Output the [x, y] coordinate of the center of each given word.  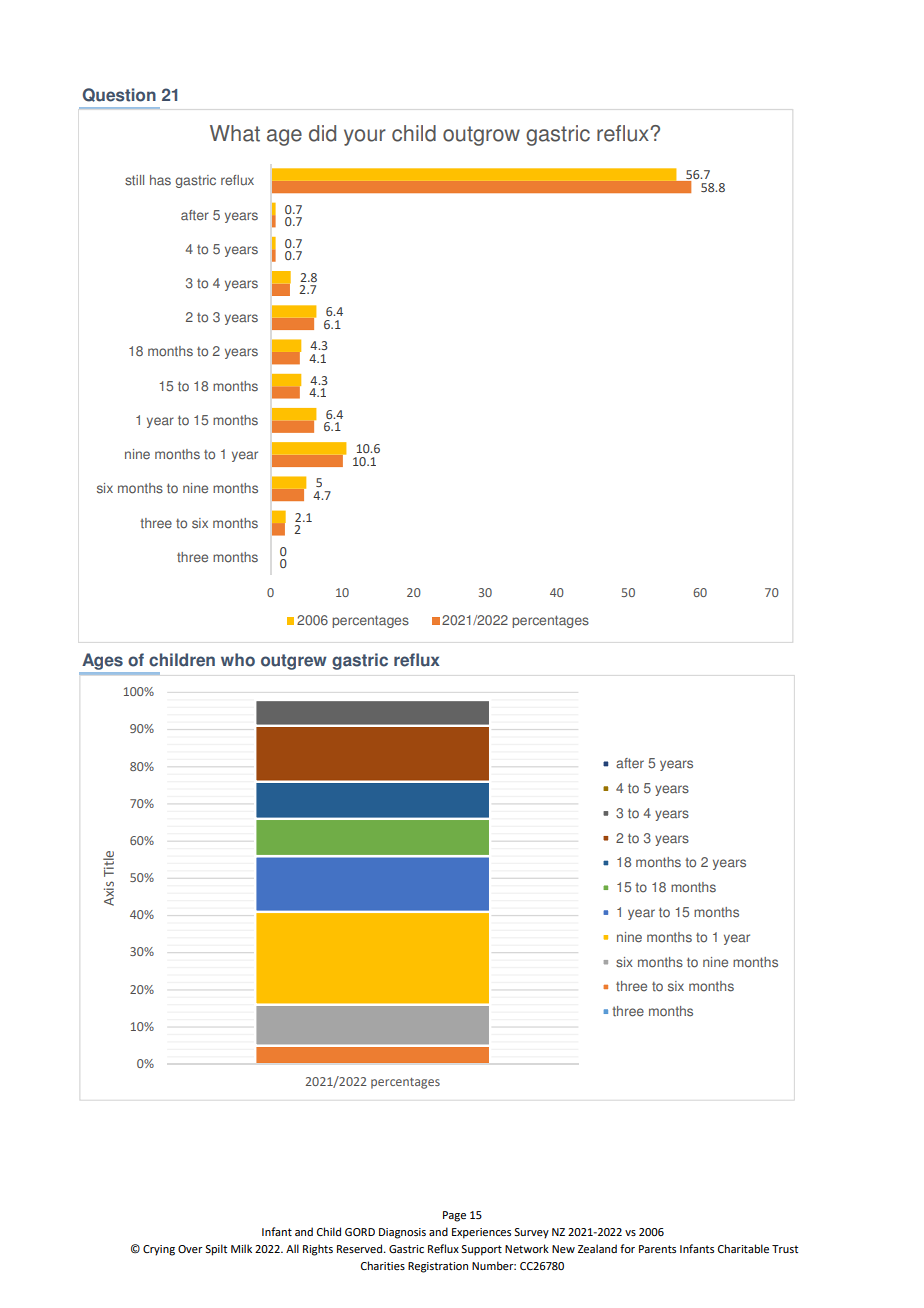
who [238, 660]
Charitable [743, 1248]
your [365, 137]
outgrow [481, 136]
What [235, 133]
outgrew [294, 662]
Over [190, 1249]
